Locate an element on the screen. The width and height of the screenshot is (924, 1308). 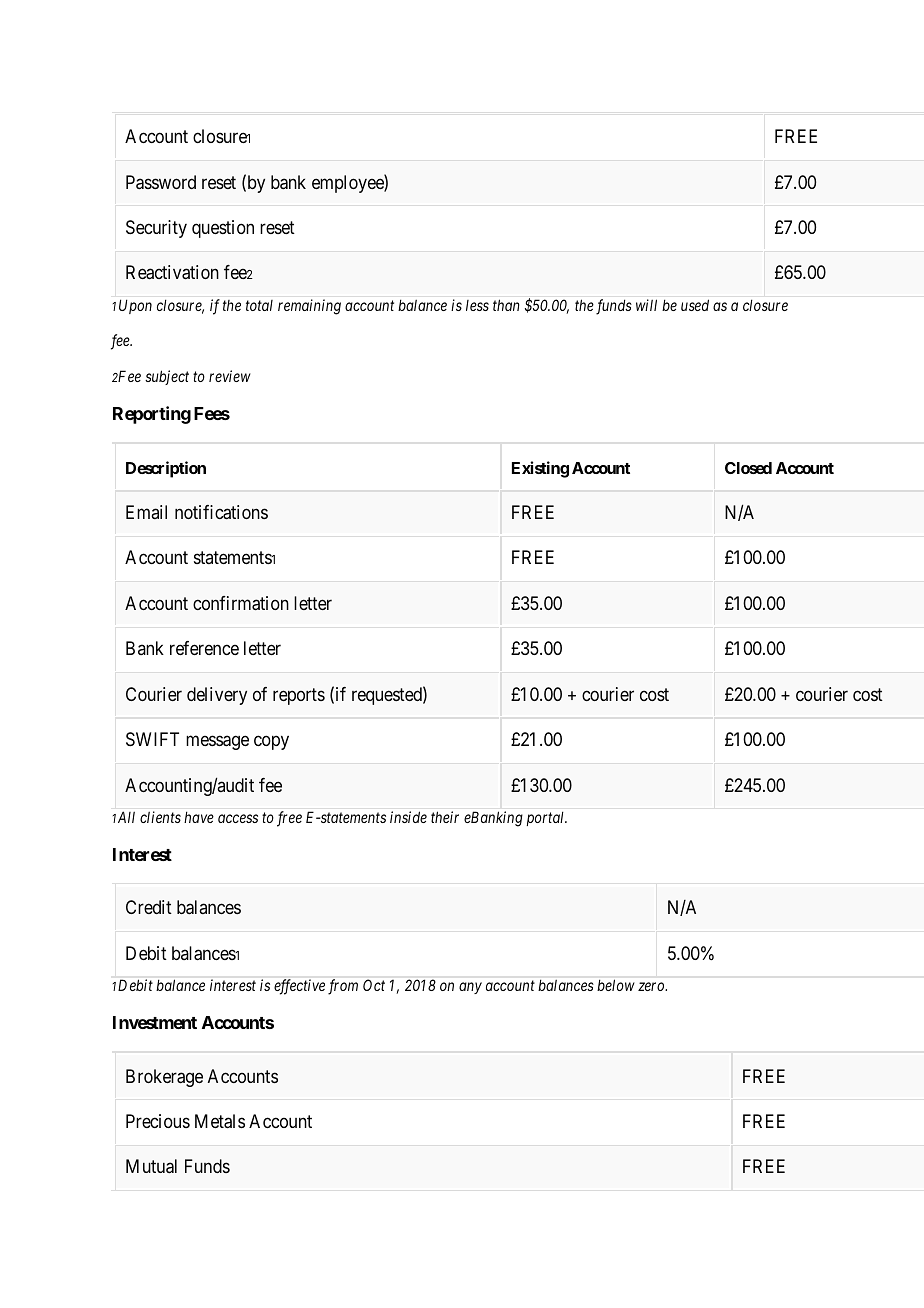
delivery is located at coordinates (217, 696).
